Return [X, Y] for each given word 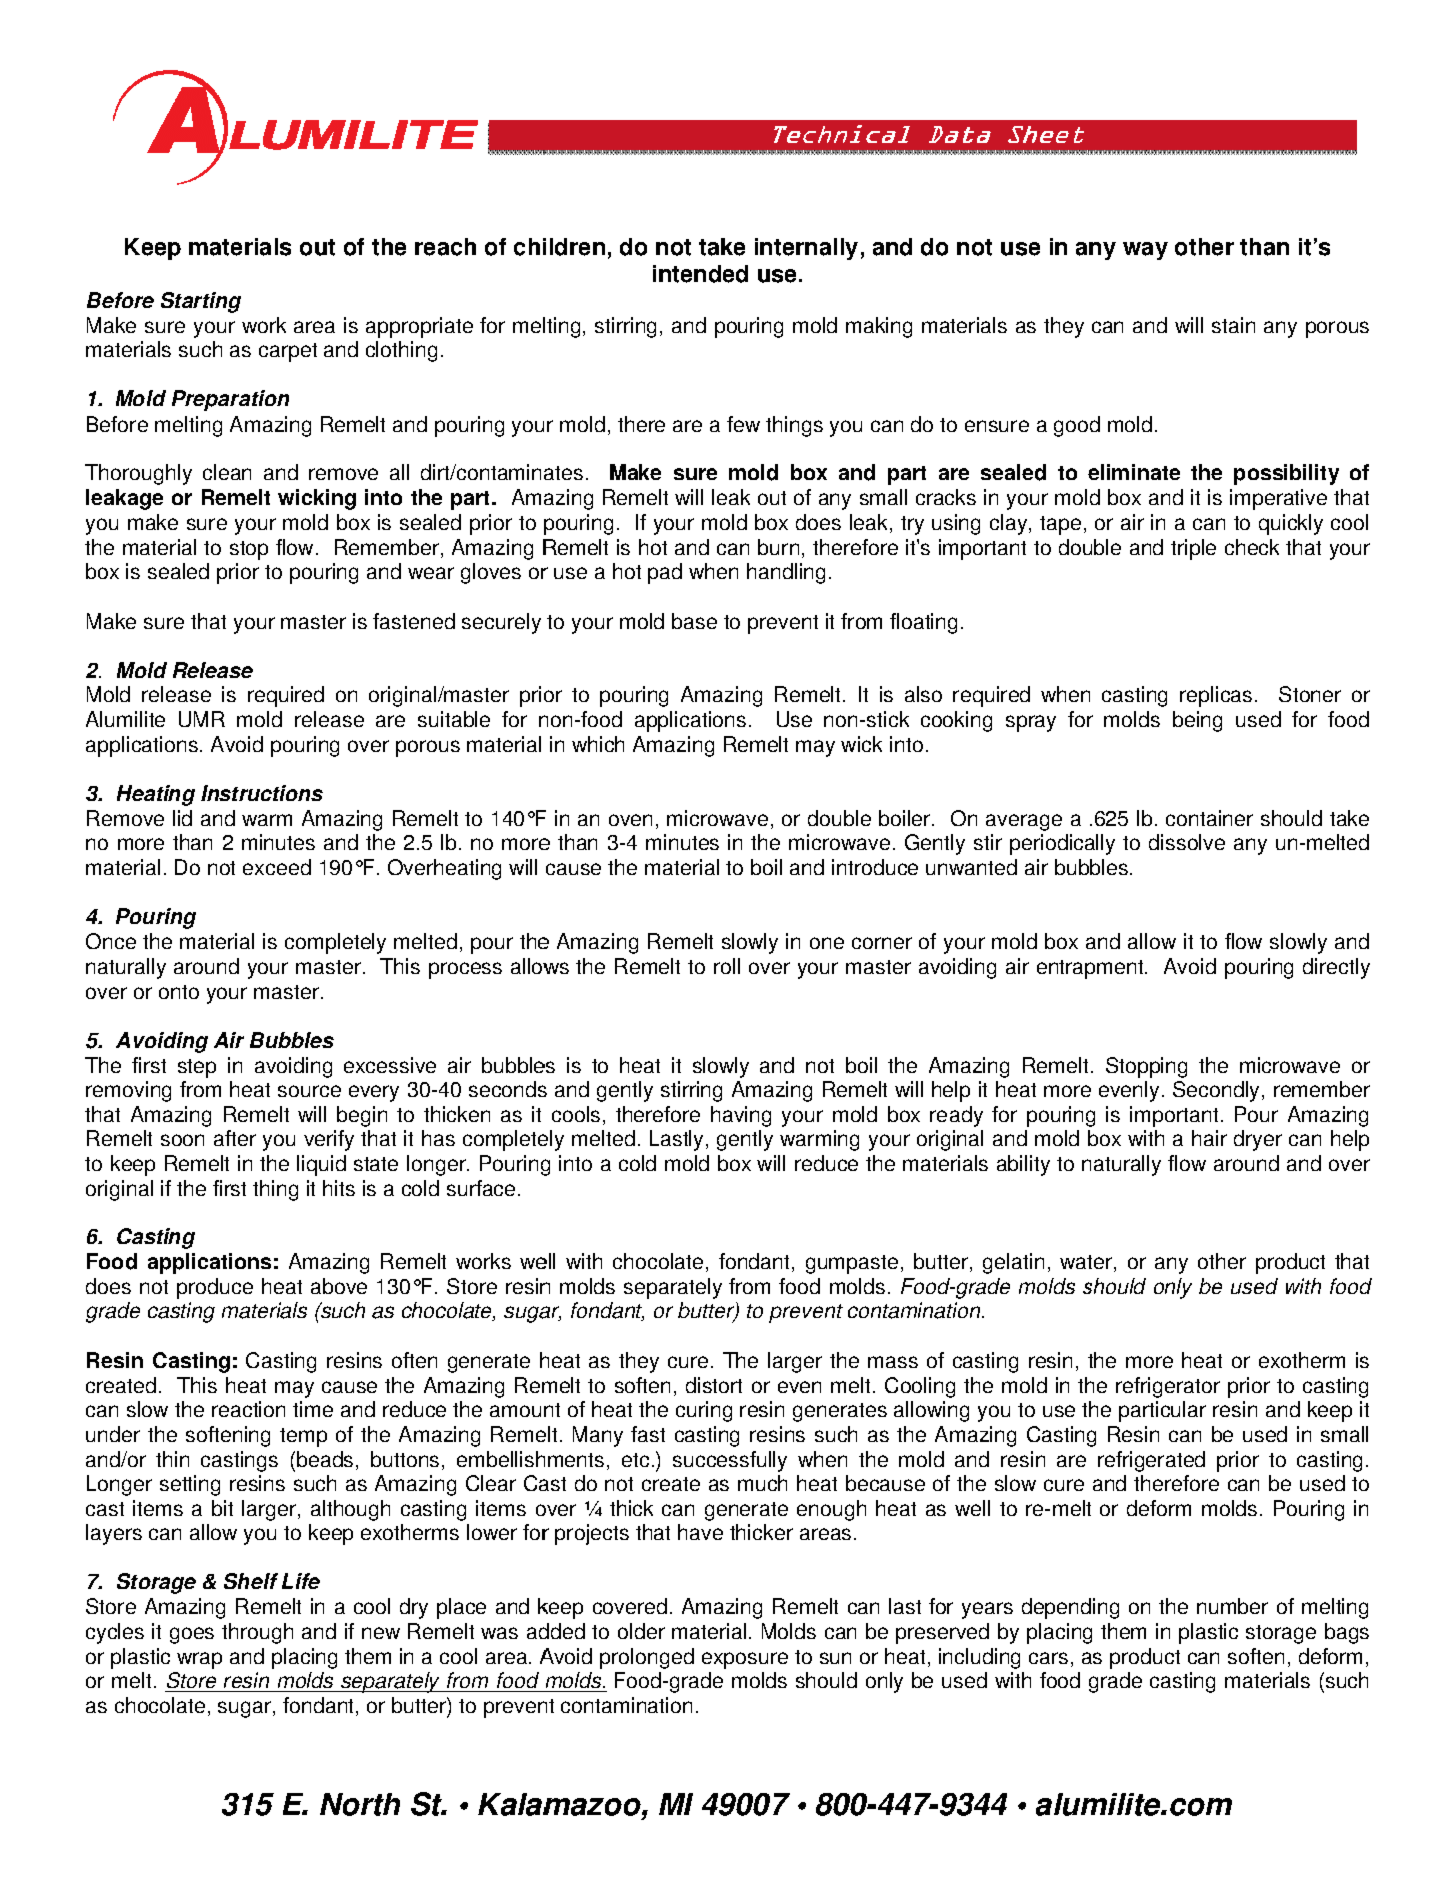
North [360, 1804]
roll [727, 966]
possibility [1286, 474]
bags [1347, 1633]
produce [215, 1288]
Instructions [262, 793]
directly [1336, 968]
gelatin [1013, 1263]
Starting [201, 302]
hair [1209, 1138]
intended [700, 274]
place [461, 1608]
